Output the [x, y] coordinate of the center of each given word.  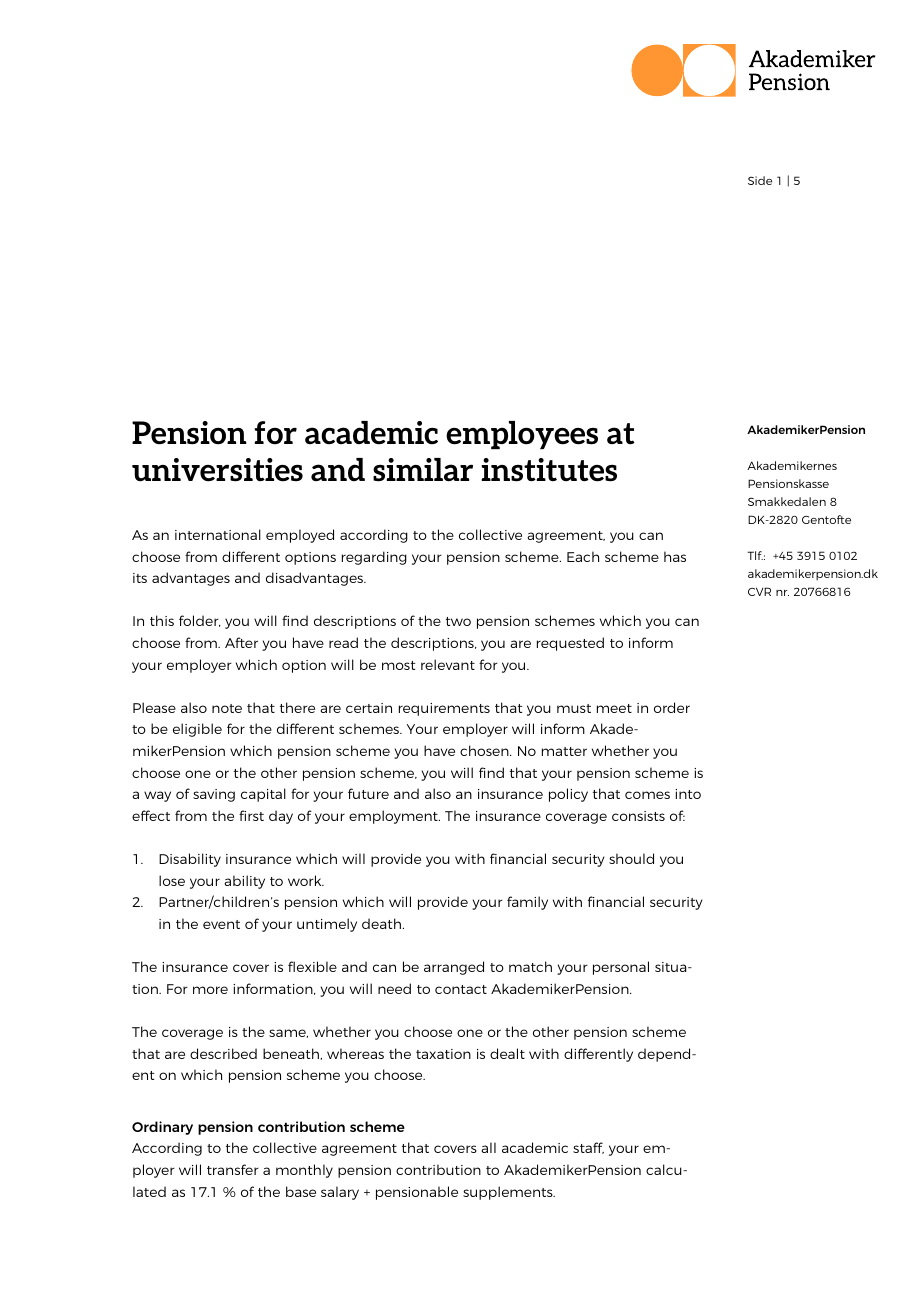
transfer [233, 1169]
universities [217, 470]
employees [522, 435]
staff [588, 1148]
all [488, 1147]
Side [760, 180]
